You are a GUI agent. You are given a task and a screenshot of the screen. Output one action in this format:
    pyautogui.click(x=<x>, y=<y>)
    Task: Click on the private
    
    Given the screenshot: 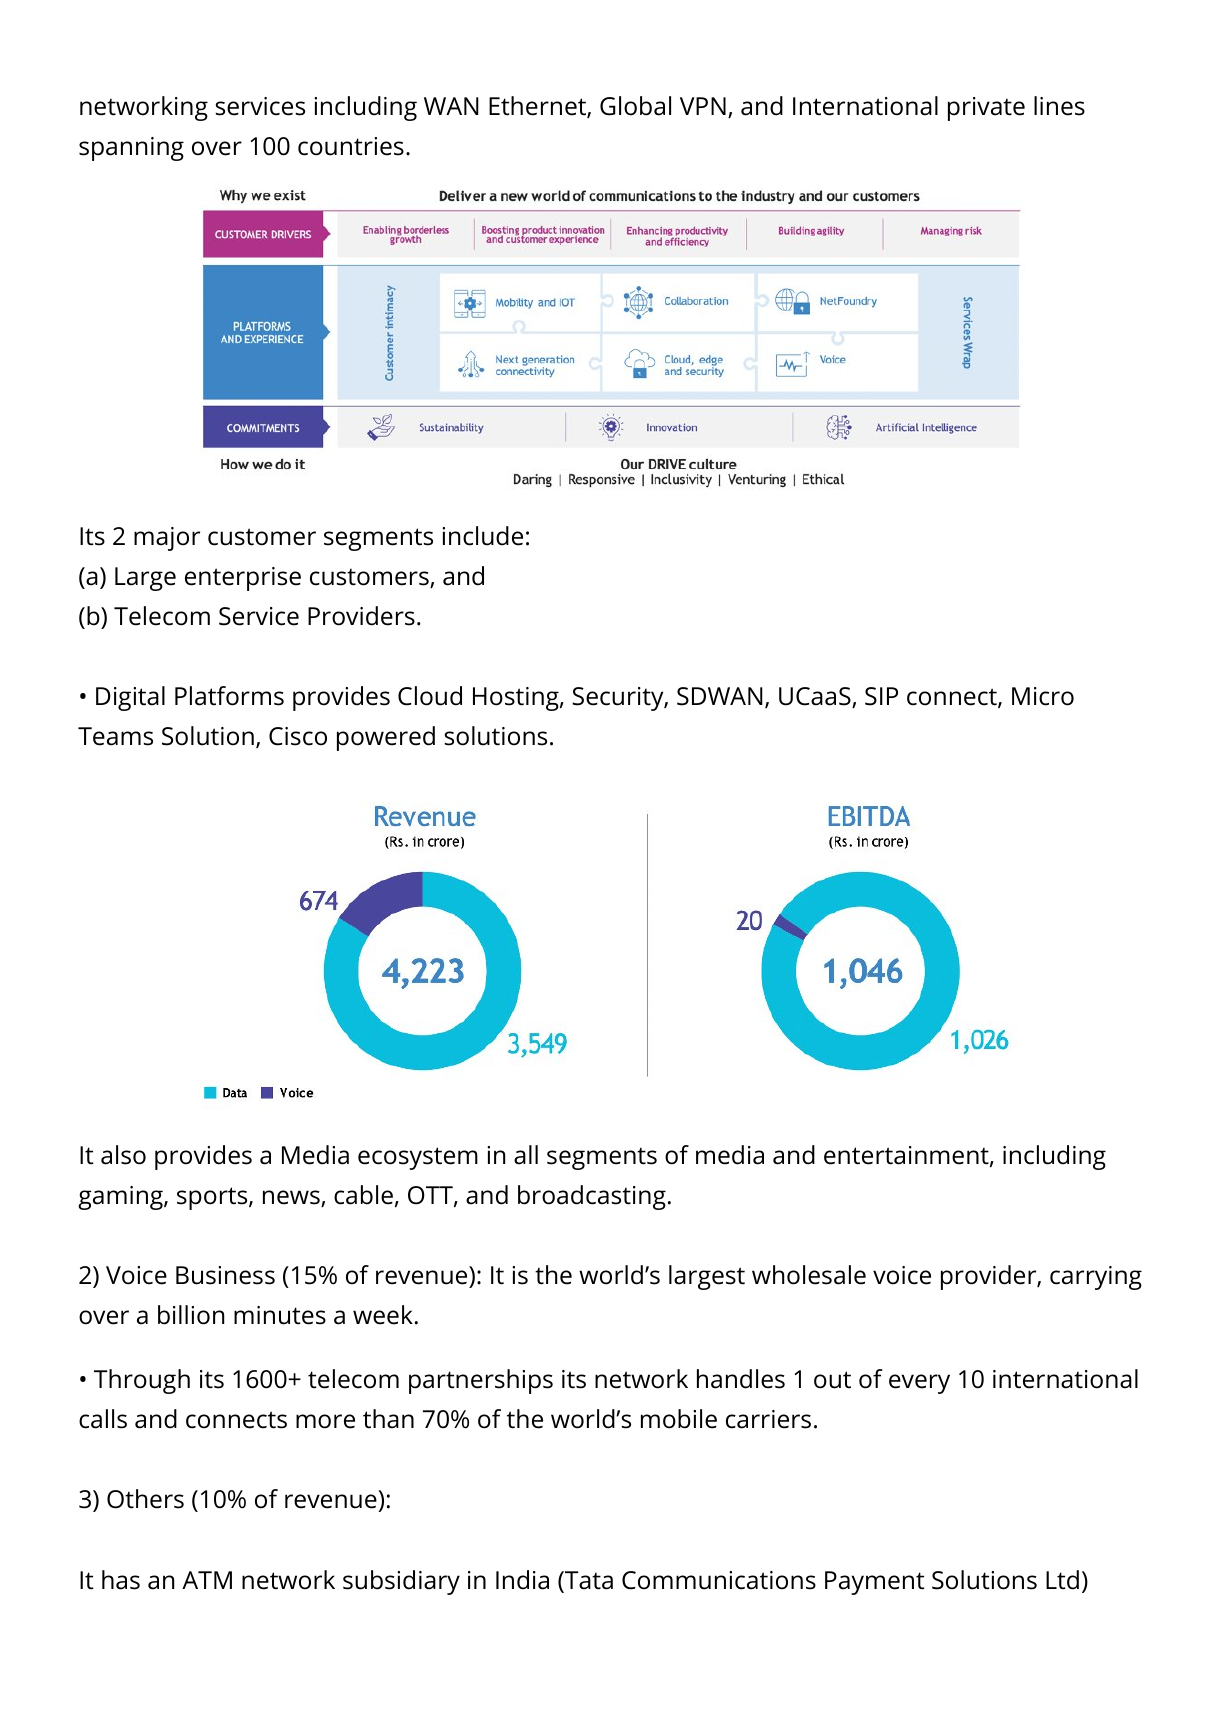 What is the action you would take?
    pyautogui.click(x=986, y=109)
